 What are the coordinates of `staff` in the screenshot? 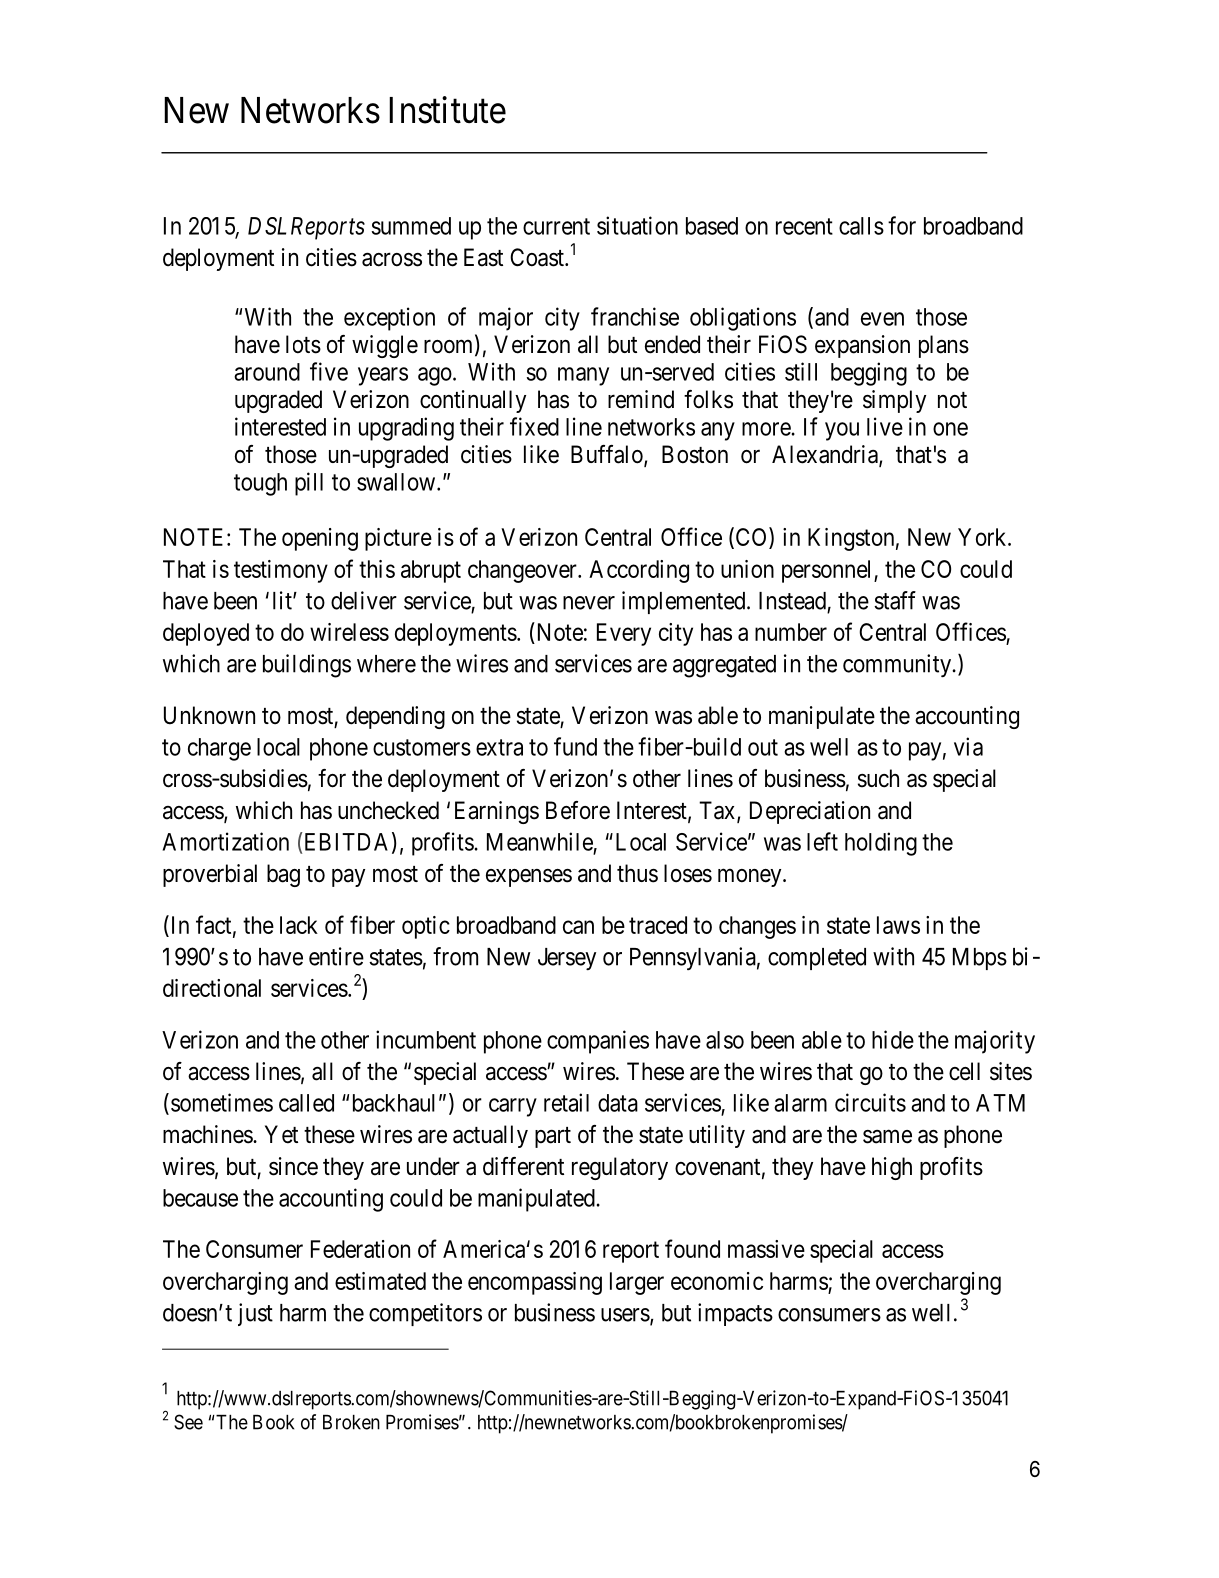 It's located at (895, 600).
